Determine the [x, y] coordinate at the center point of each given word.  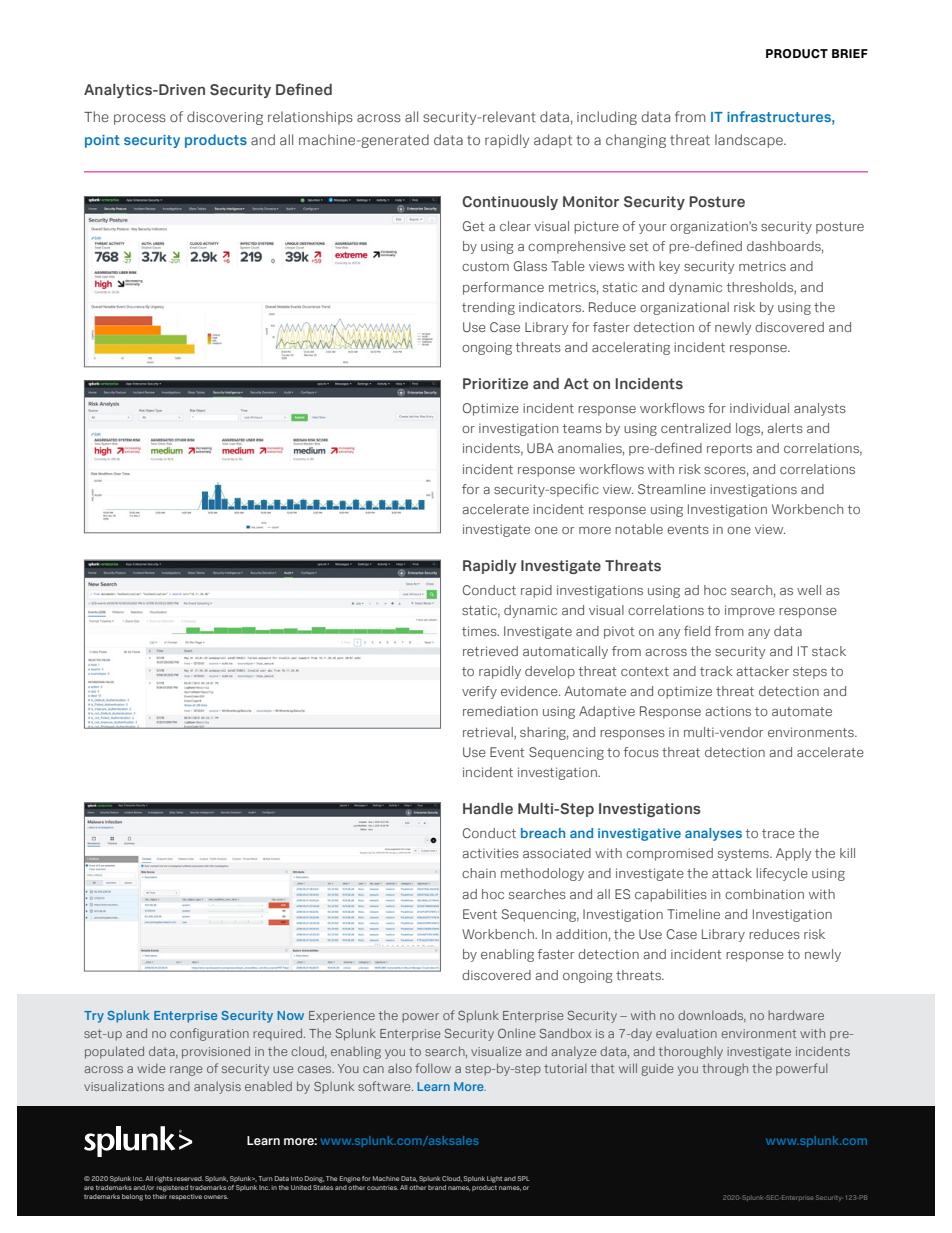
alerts [785, 428]
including [607, 118]
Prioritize [495, 384]
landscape [750, 141]
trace [778, 833]
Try [94, 1017]
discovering [225, 118]
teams [582, 428]
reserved [188, 1178]
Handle [488, 809]
